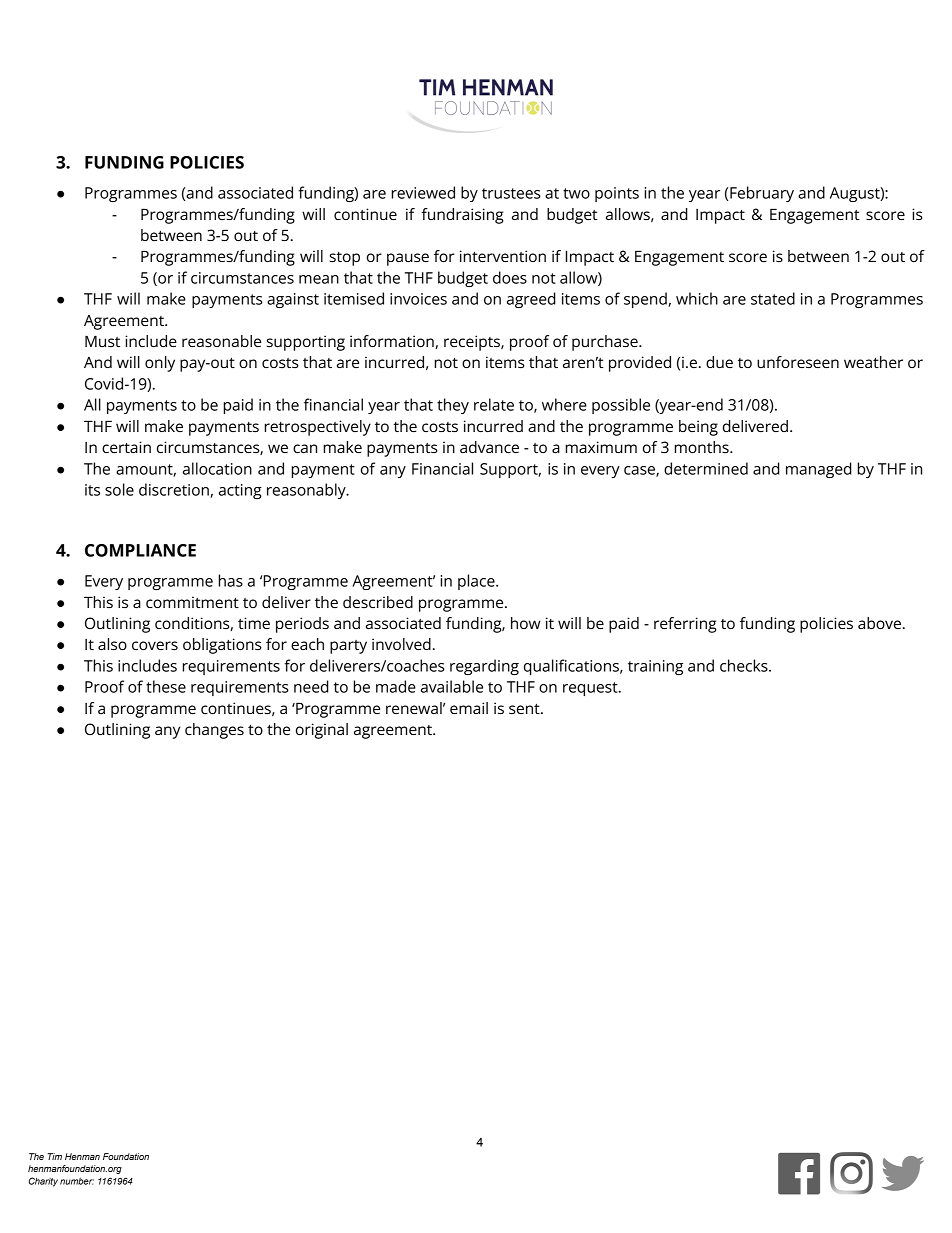 The height and width of the page is (1233, 952). I want to click on fundraising, so click(462, 216).
